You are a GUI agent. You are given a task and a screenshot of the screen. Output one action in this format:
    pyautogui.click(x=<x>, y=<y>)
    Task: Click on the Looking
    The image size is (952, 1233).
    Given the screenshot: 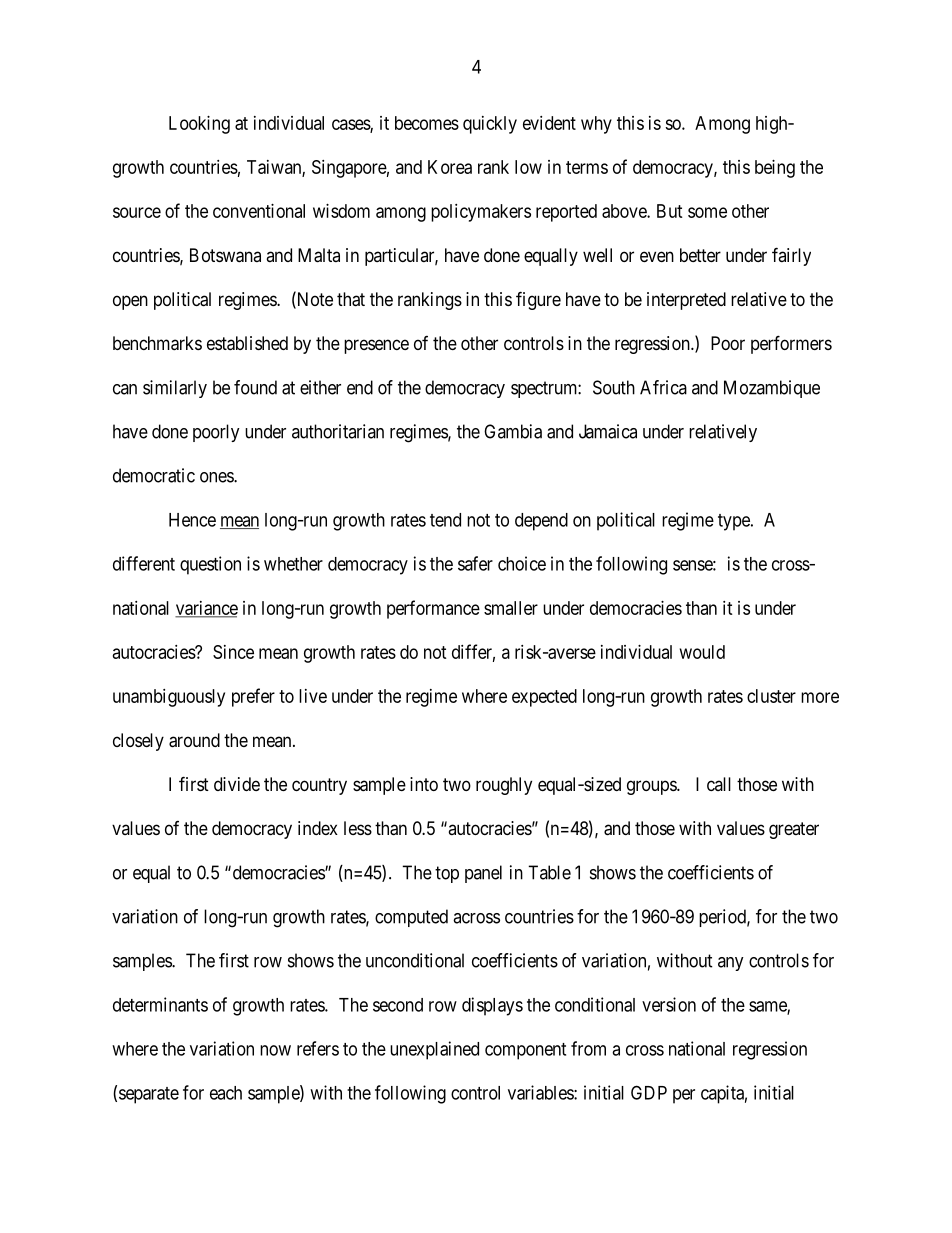 What is the action you would take?
    pyautogui.click(x=199, y=125)
